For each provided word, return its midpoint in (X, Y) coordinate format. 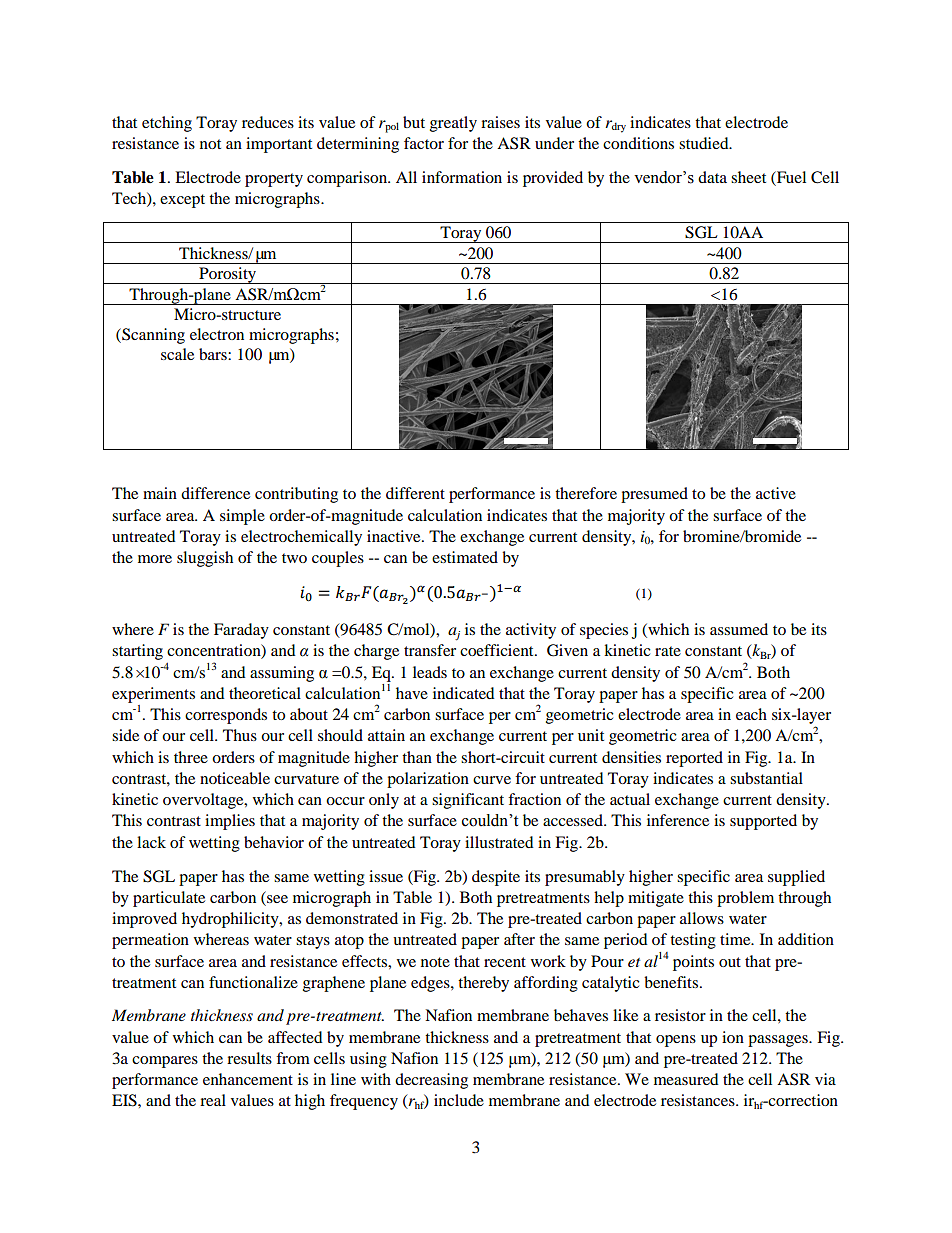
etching (167, 124)
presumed (654, 495)
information (462, 177)
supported (763, 822)
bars (214, 354)
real (213, 1100)
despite (496, 878)
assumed (739, 629)
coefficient (498, 650)
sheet (748, 177)
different (415, 493)
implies (230, 822)
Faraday (241, 631)
